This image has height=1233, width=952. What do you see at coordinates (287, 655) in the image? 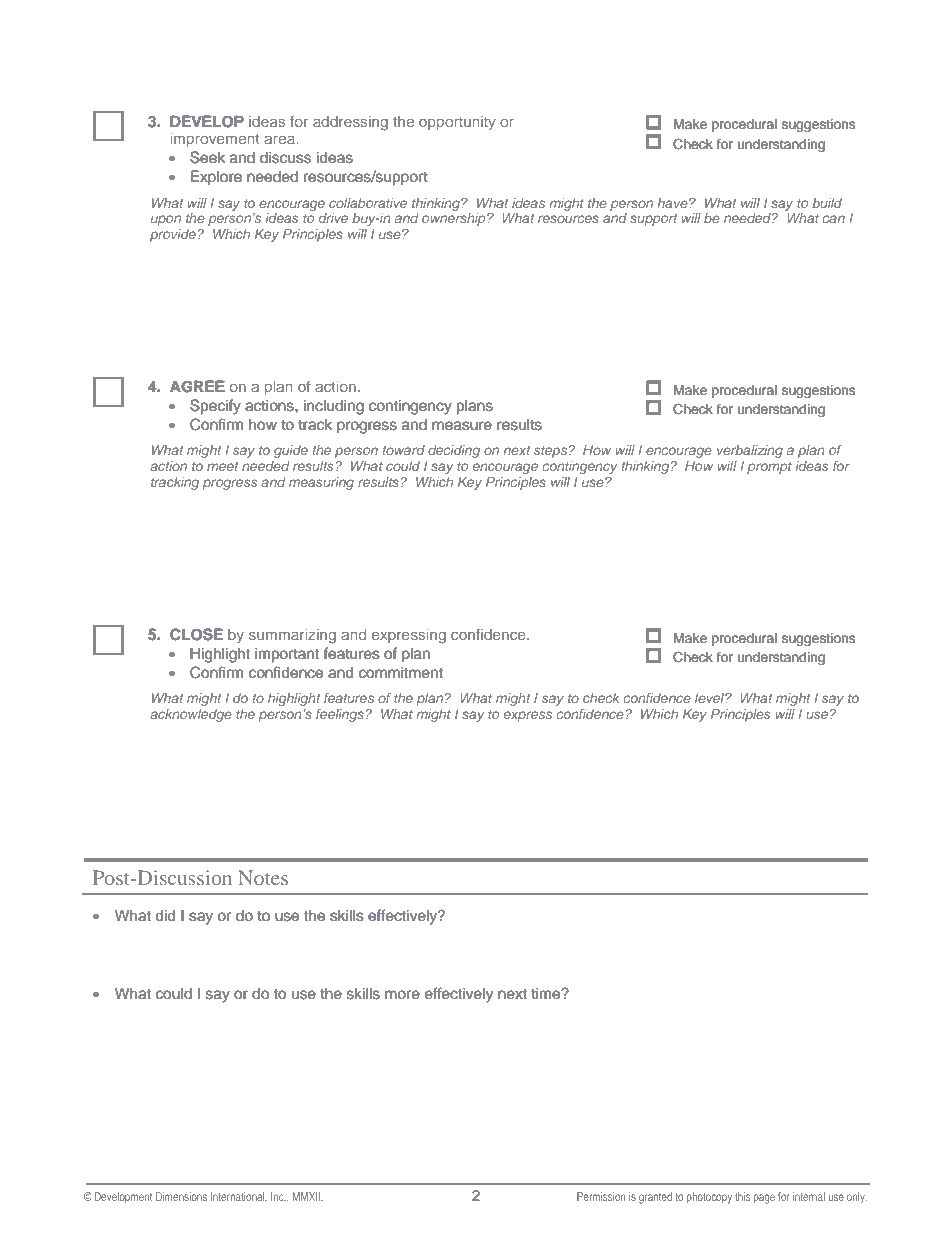
I see `important` at bounding box center [287, 655].
